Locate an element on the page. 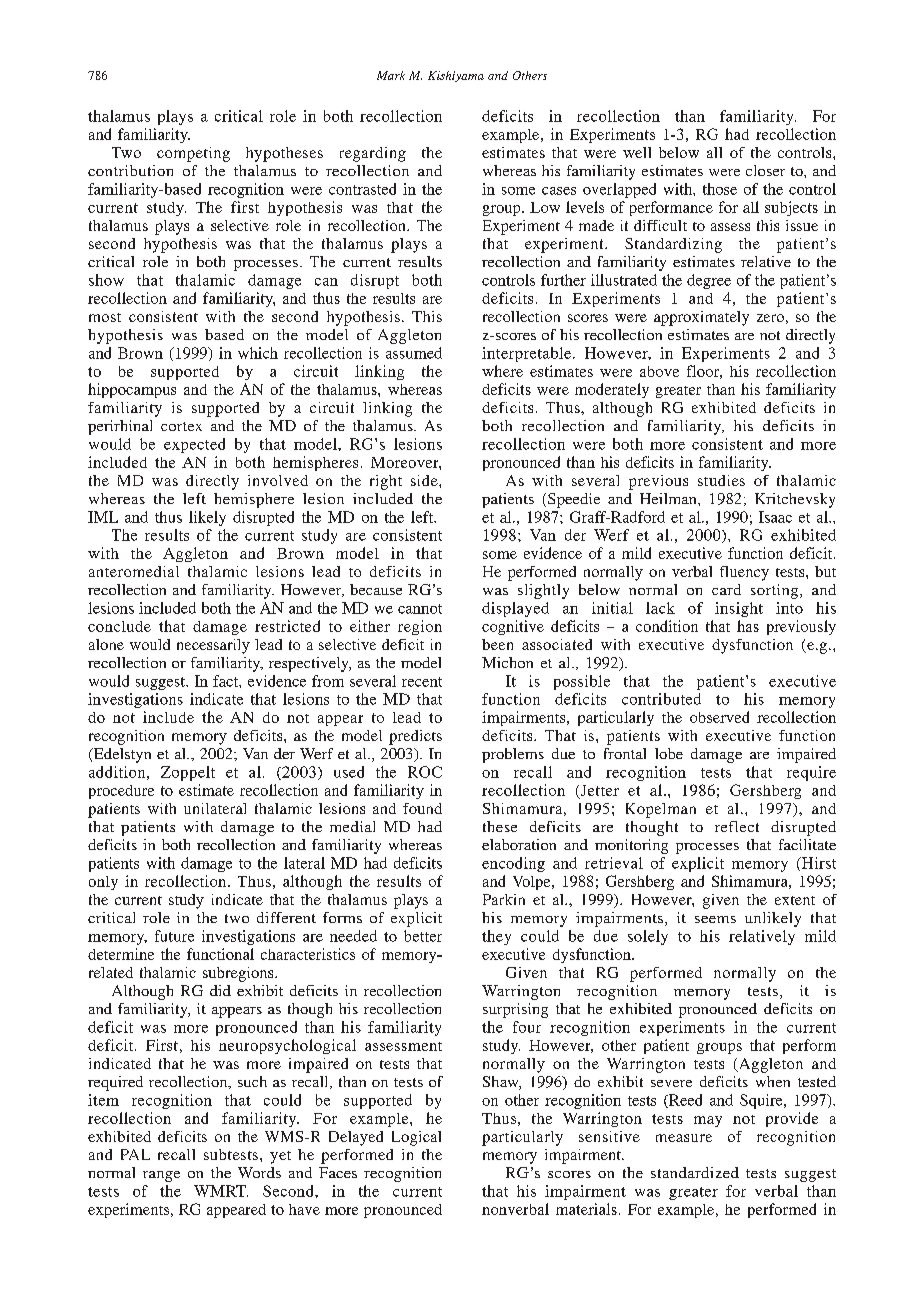  range is located at coordinates (161, 1176).
